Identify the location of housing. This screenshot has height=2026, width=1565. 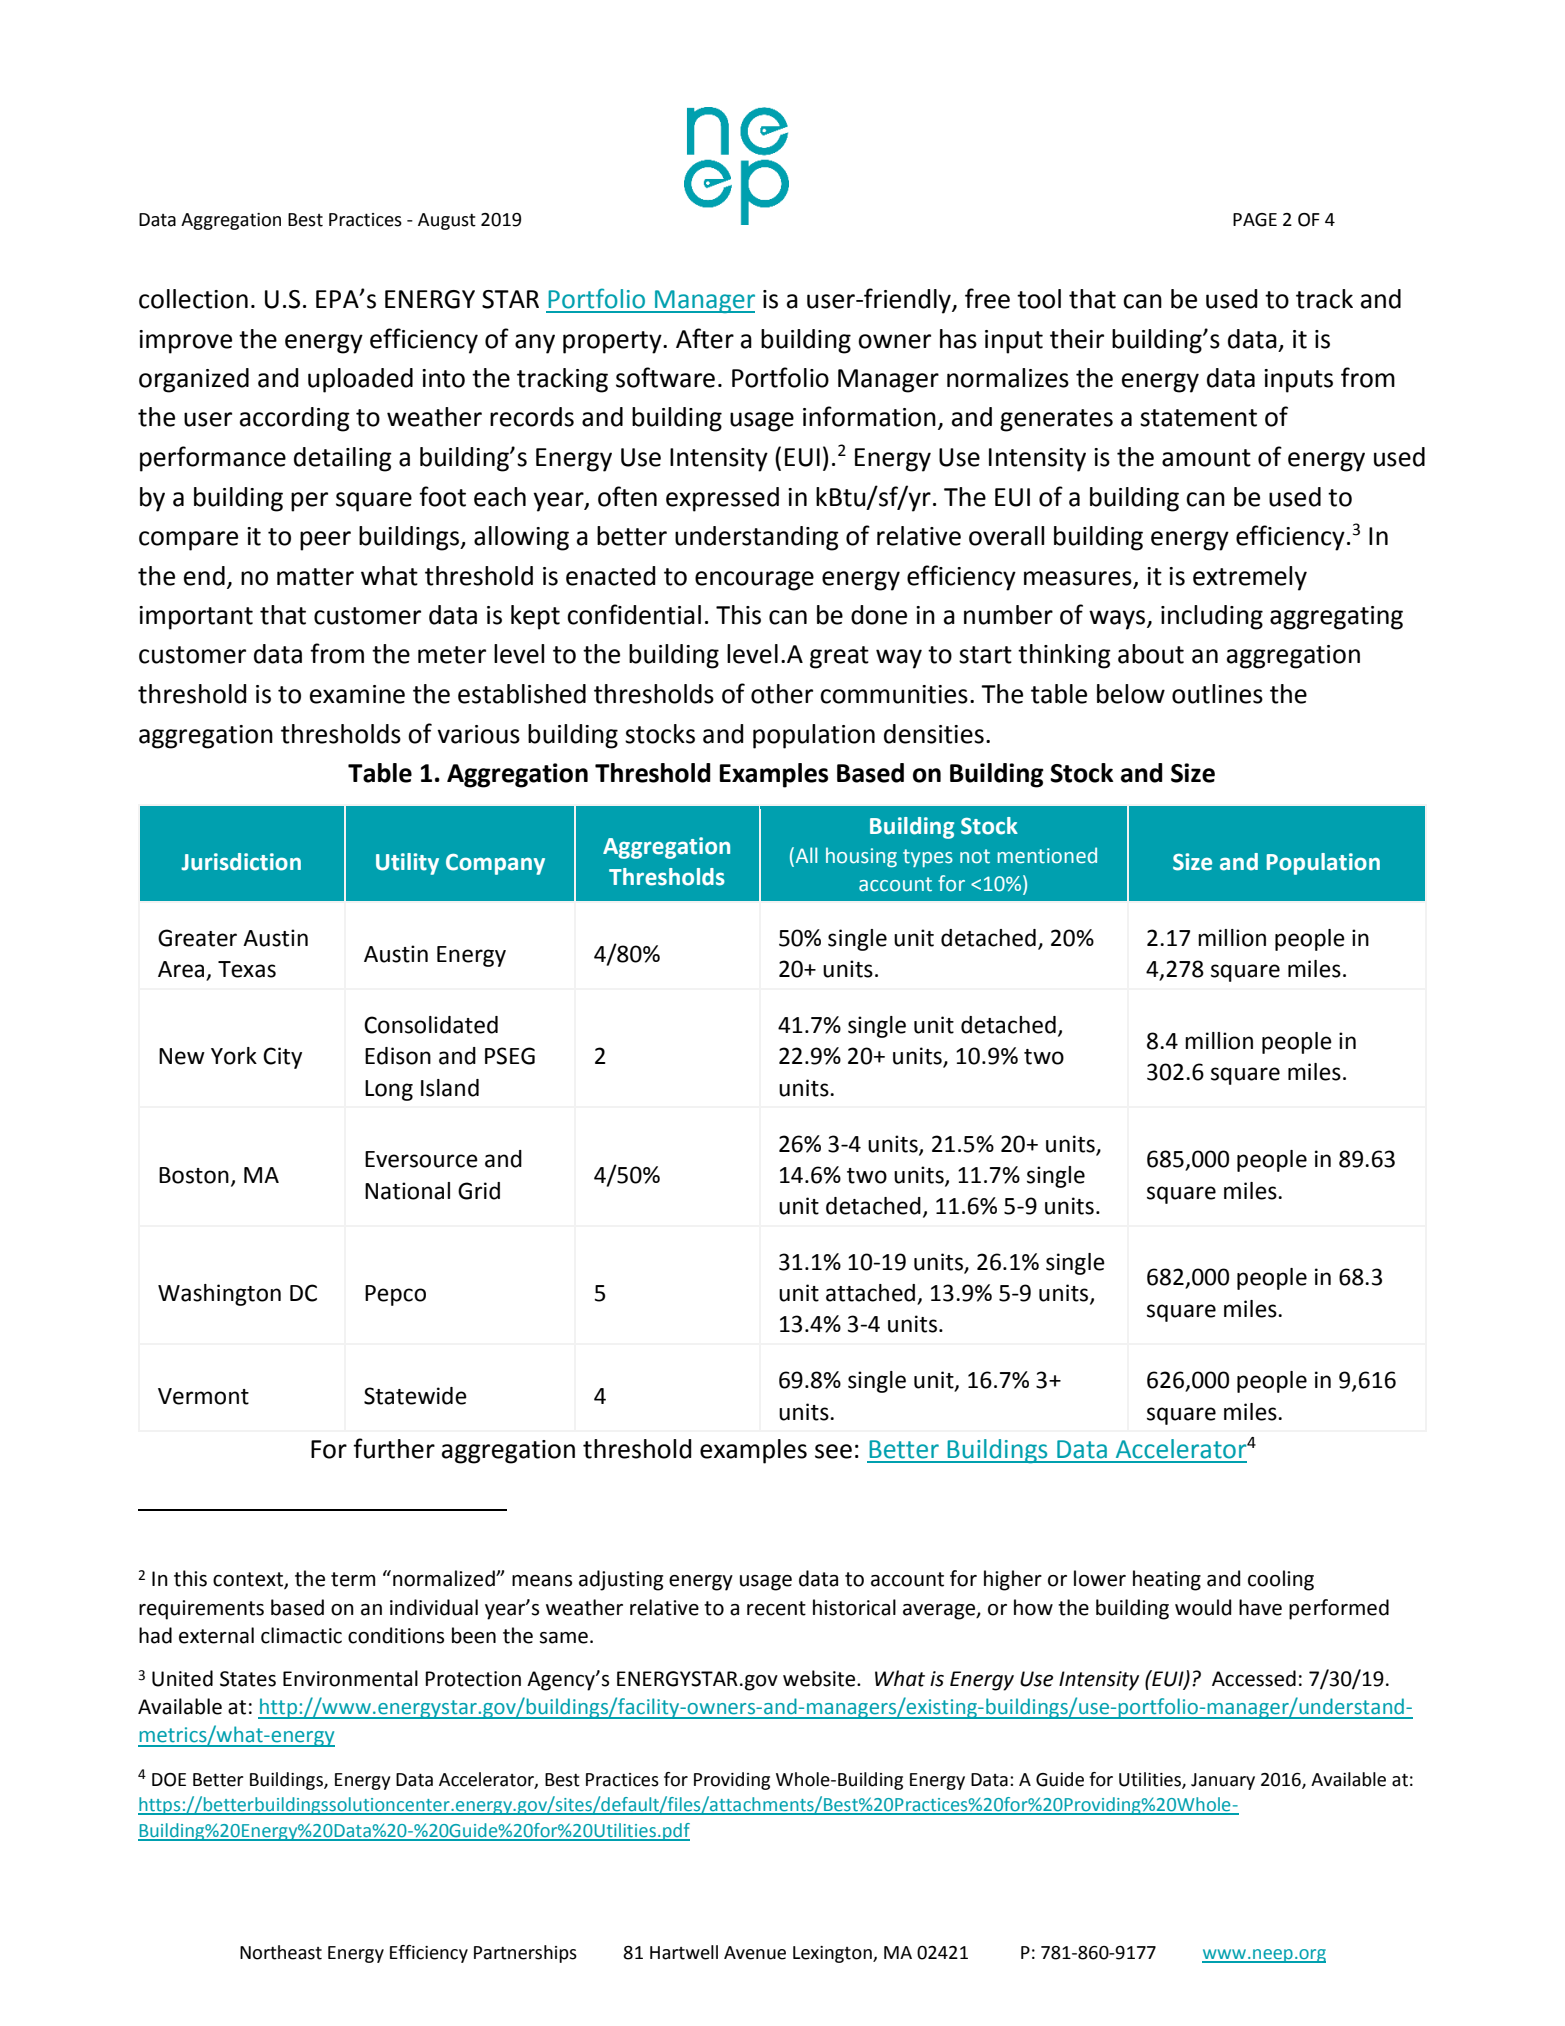
(861, 857).
